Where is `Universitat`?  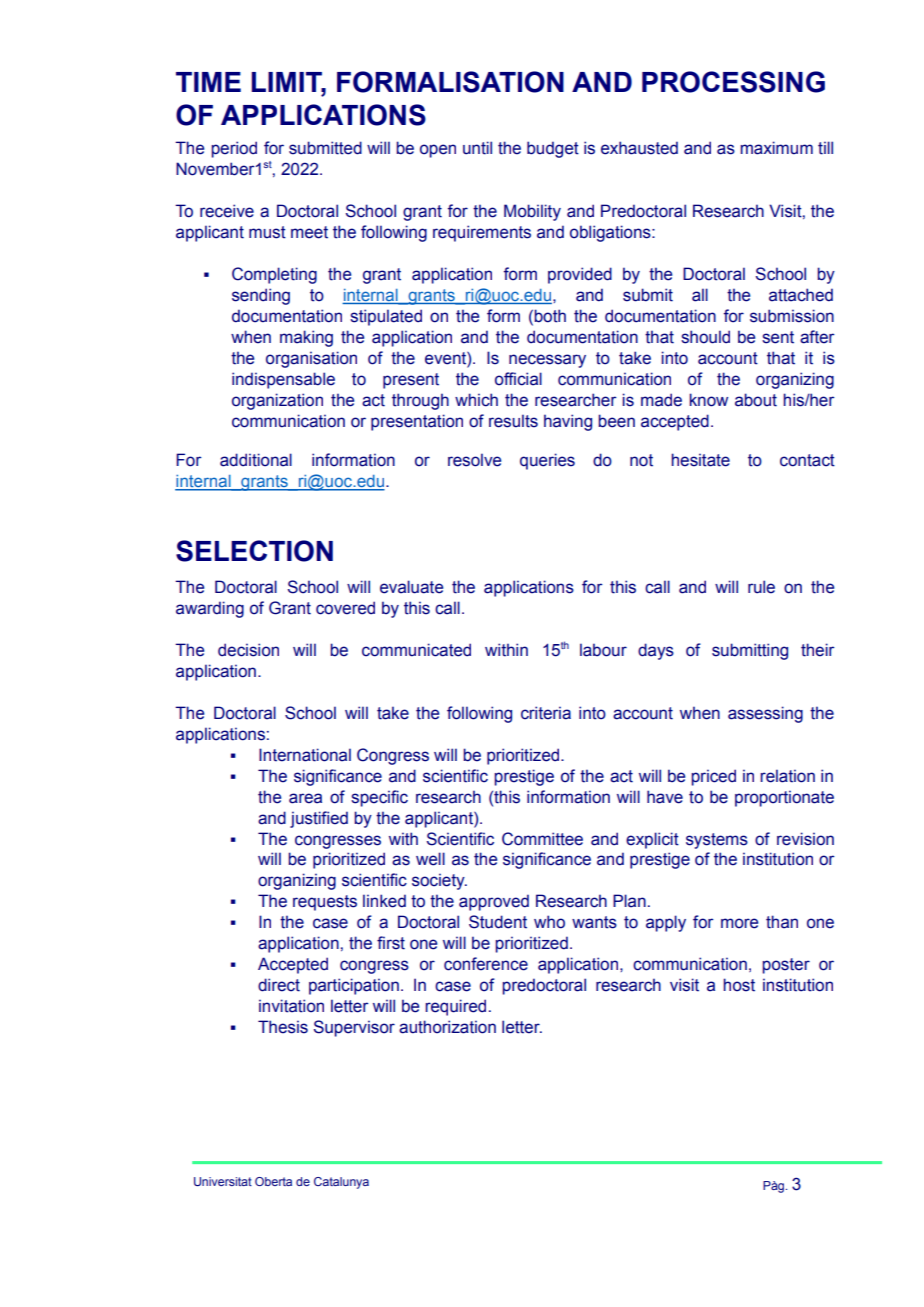 Universitat is located at coordinates (223, 1181).
